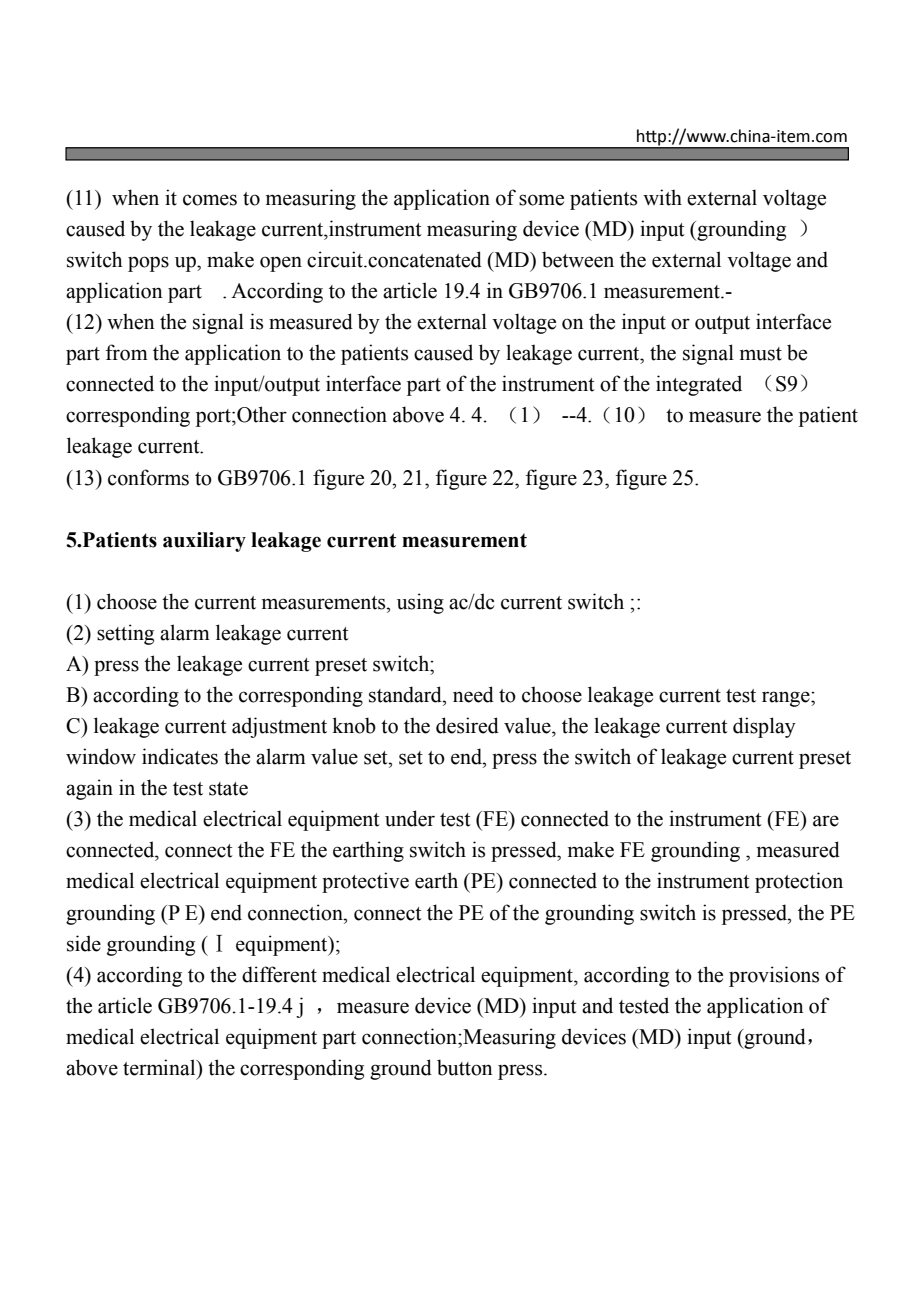 Image resolution: width=924 pixels, height=1308 pixels. I want to click on terminal, so click(160, 1067).
